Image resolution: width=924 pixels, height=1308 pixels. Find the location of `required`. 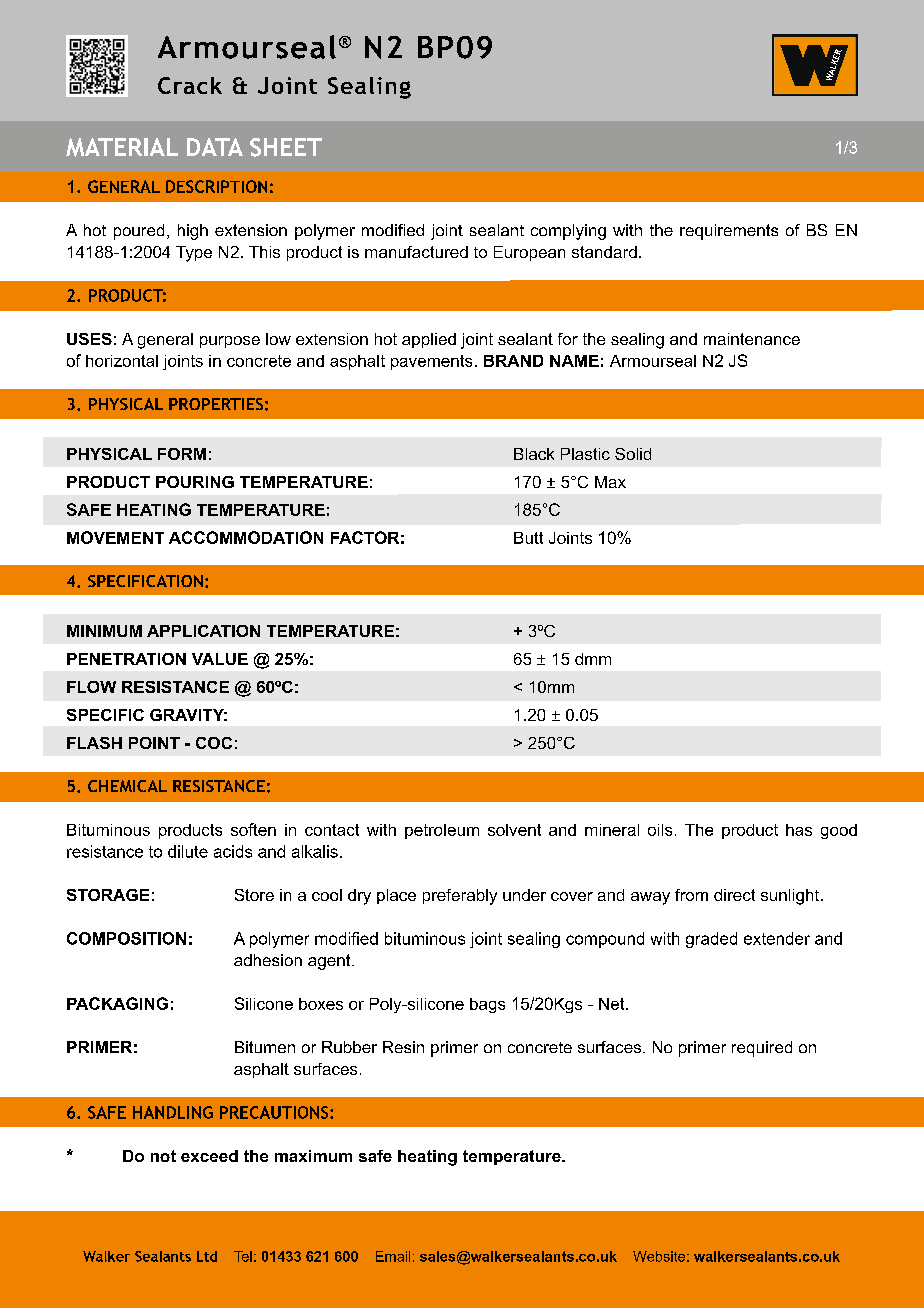

required is located at coordinates (762, 1049).
